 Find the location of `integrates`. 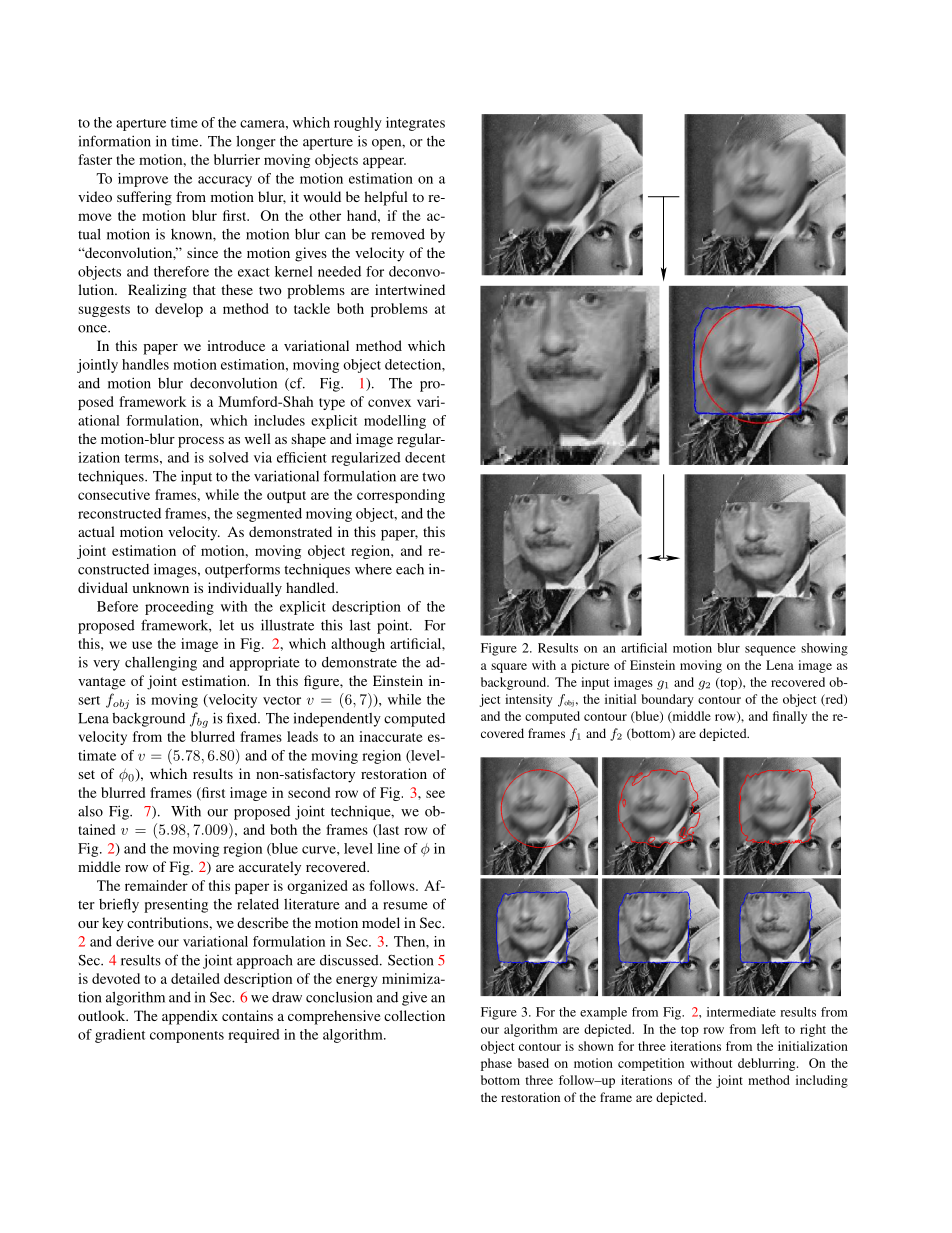

integrates is located at coordinates (415, 124).
